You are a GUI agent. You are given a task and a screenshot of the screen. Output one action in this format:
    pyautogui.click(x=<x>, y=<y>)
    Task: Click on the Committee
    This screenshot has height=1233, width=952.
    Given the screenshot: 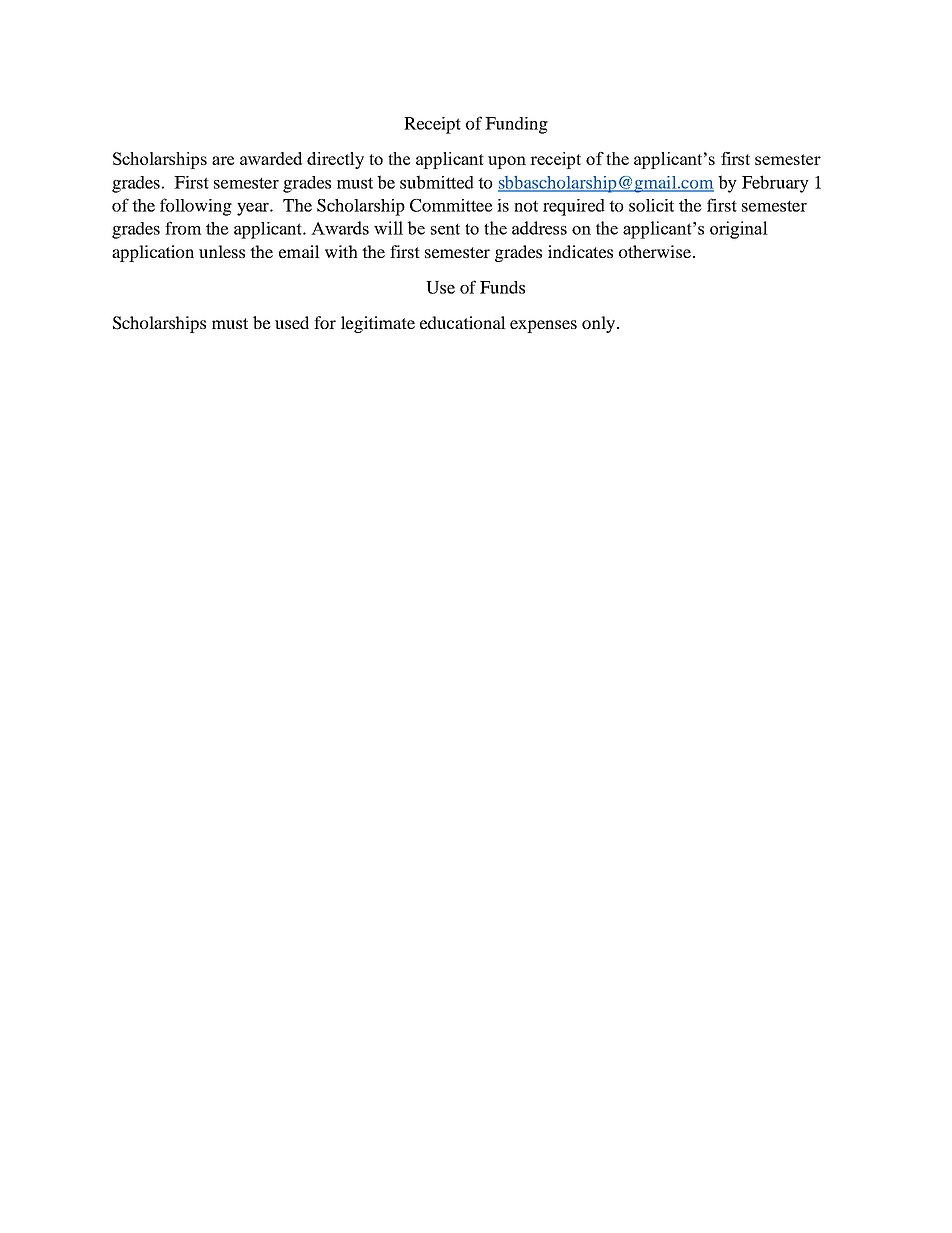 What is the action you would take?
    pyautogui.click(x=451, y=205)
